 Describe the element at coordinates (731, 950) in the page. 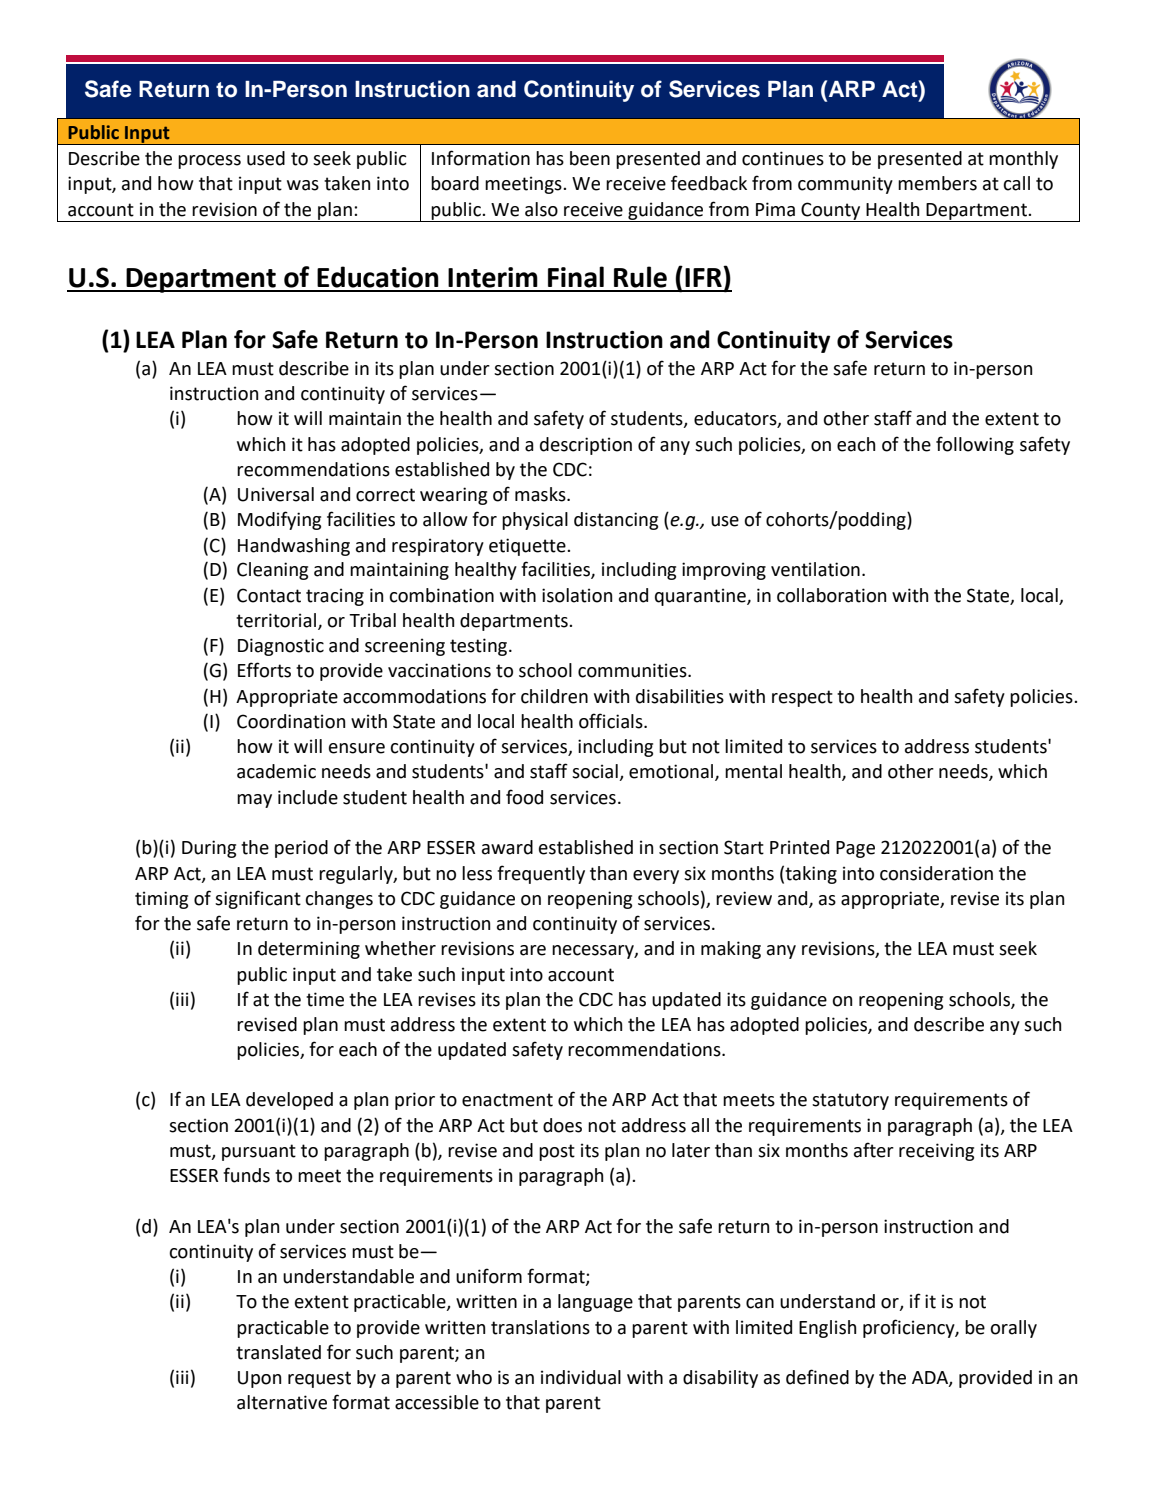

I see `making` at that location.
